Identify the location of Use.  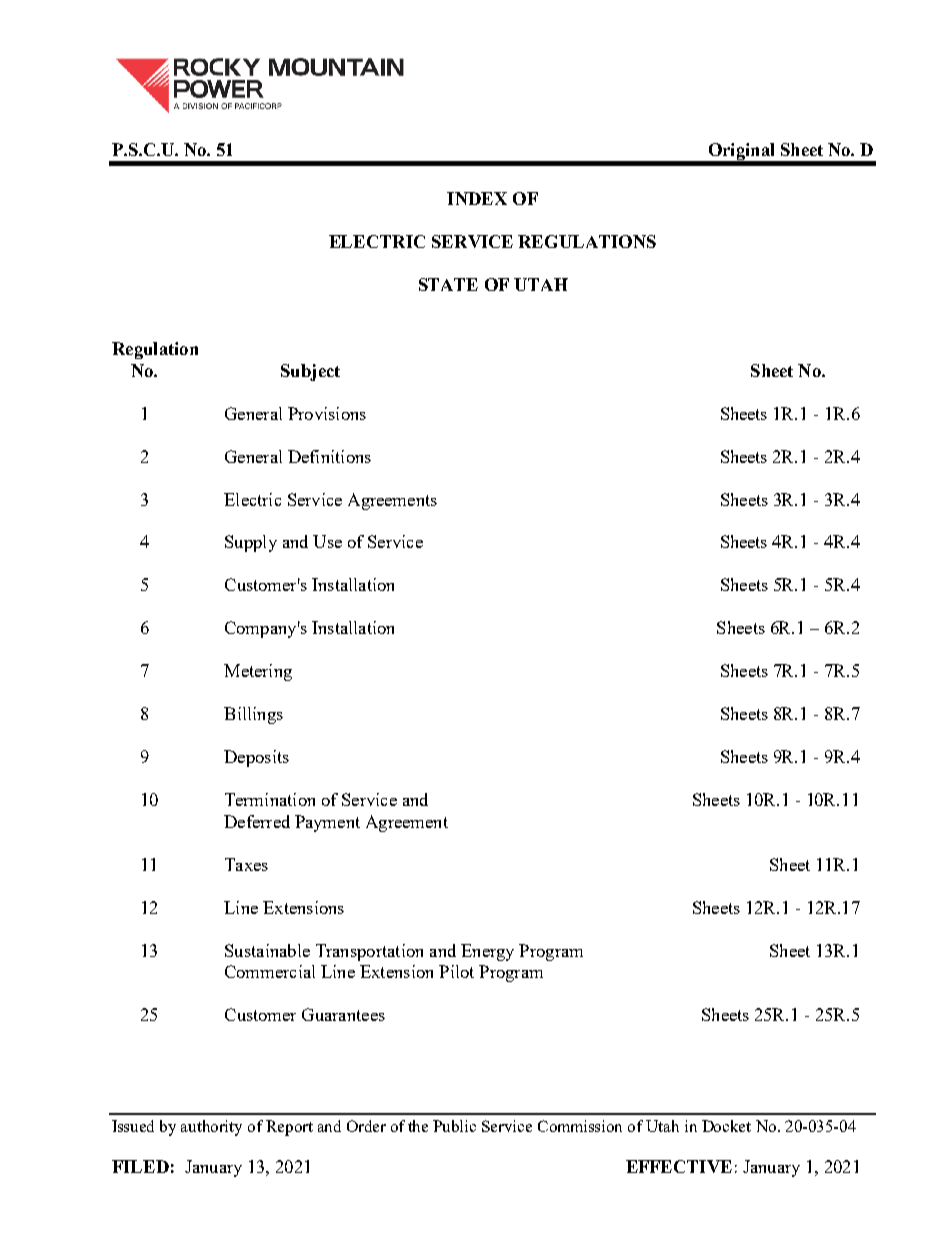
(327, 541).
